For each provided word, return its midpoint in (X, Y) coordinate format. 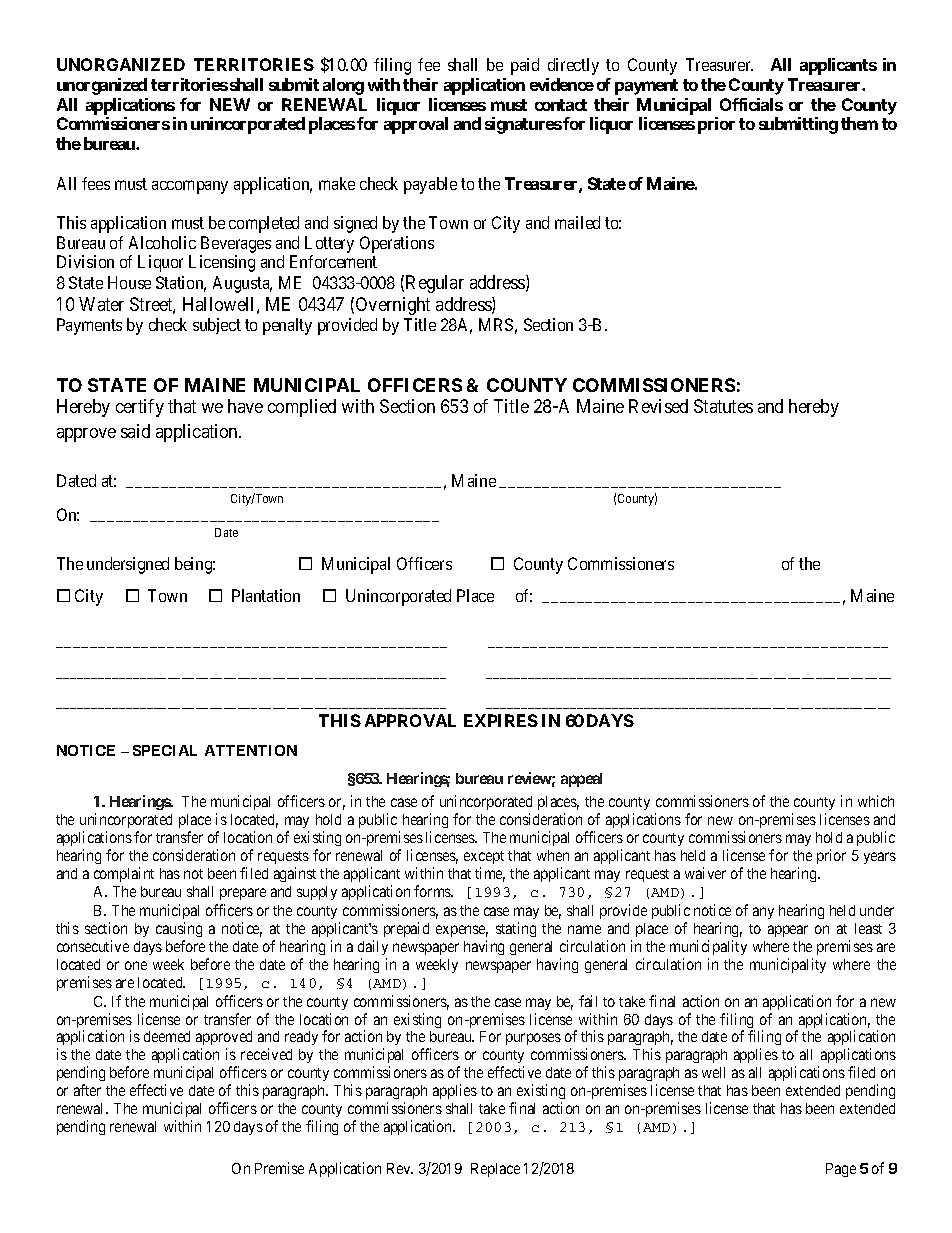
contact (561, 105)
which (876, 801)
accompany (190, 187)
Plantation (266, 595)
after (87, 1090)
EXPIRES (501, 720)
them (859, 123)
